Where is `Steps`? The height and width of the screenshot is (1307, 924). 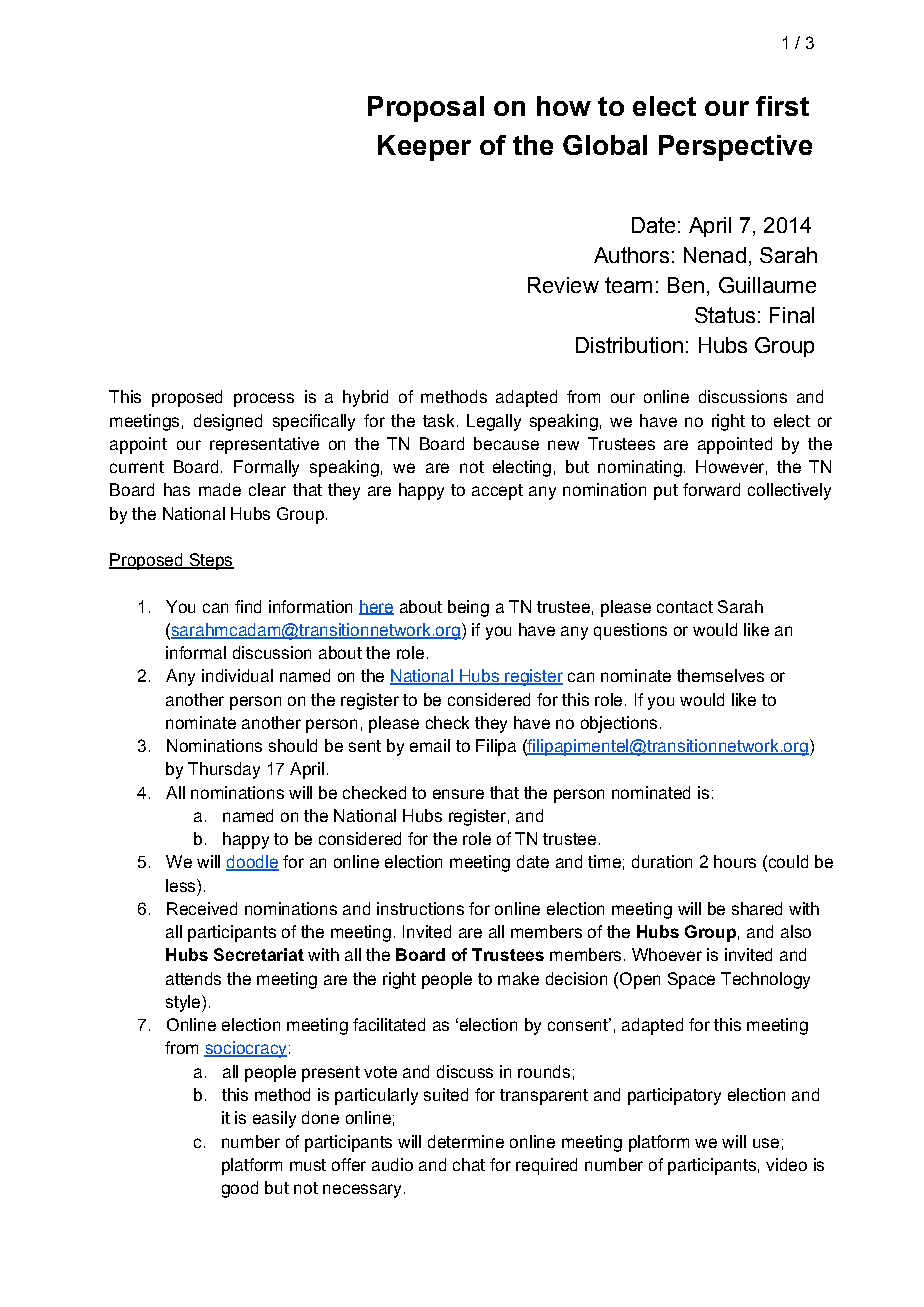
Steps is located at coordinates (210, 561).
